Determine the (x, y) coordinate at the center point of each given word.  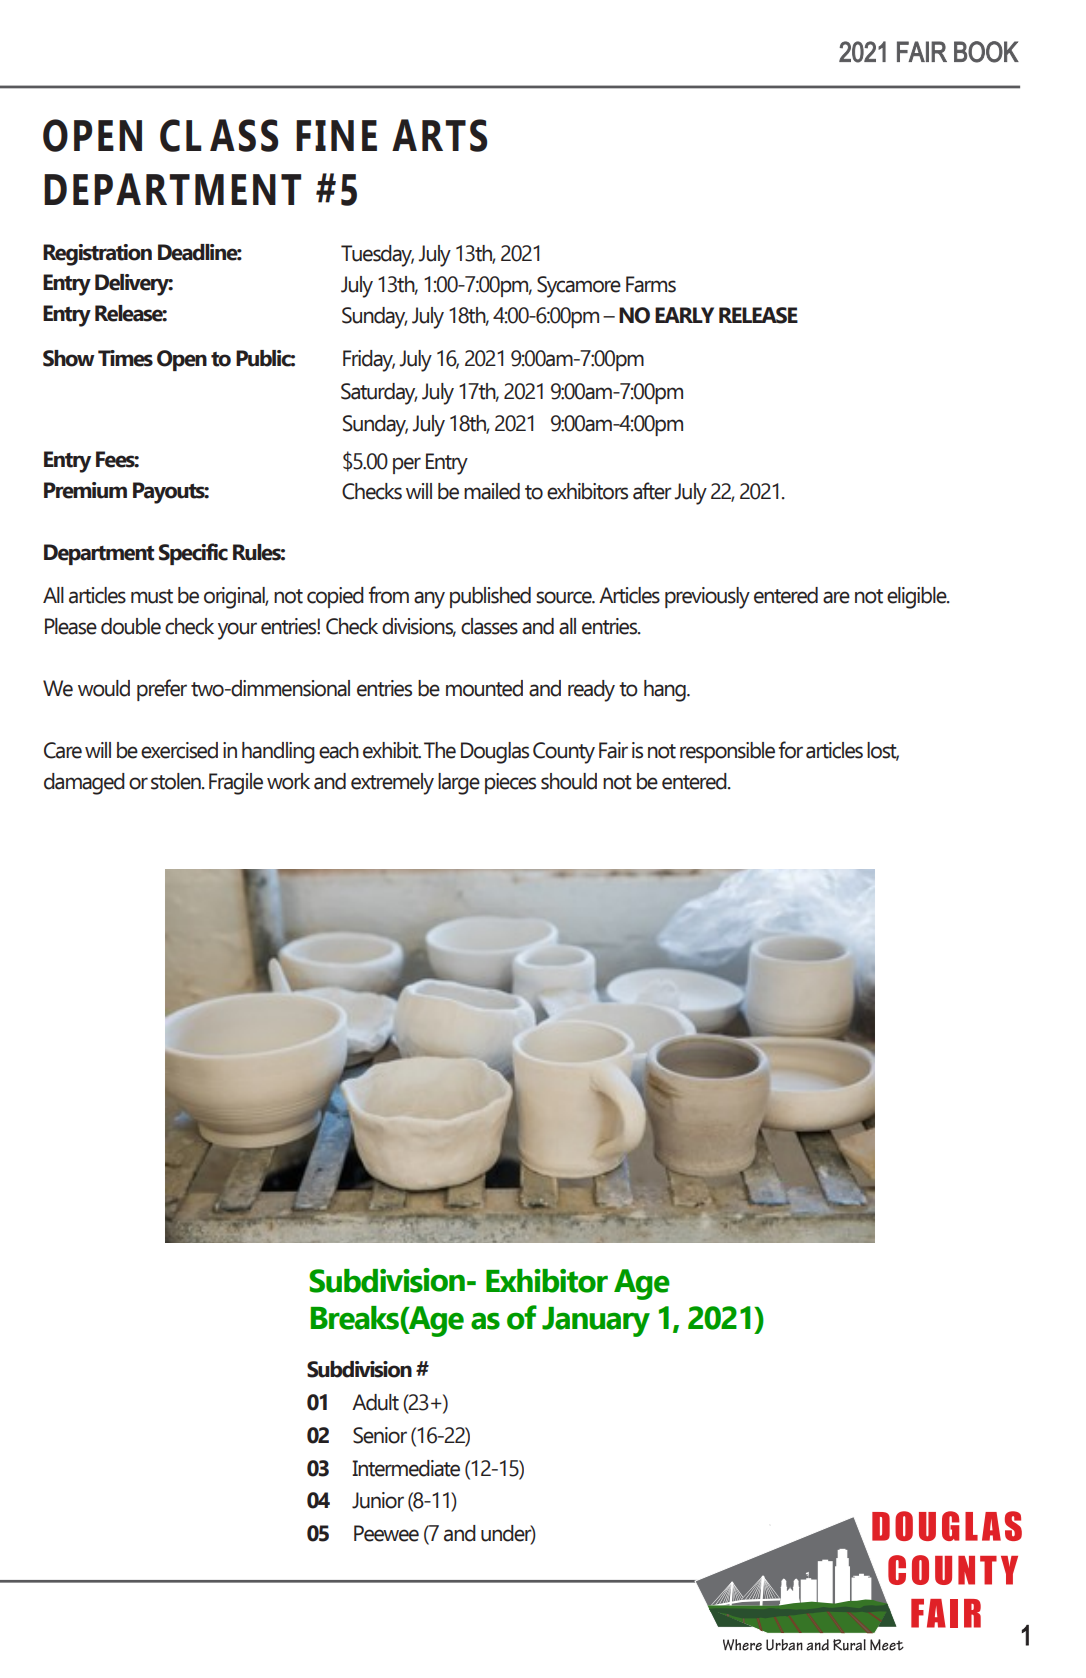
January (596, 1322)
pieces (510, 783)
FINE (336, 135)
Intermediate (406, 1468)
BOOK (986, 52)
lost (883, 751)
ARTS (439, 135)
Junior (378, 1500)
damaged (84, 784)
